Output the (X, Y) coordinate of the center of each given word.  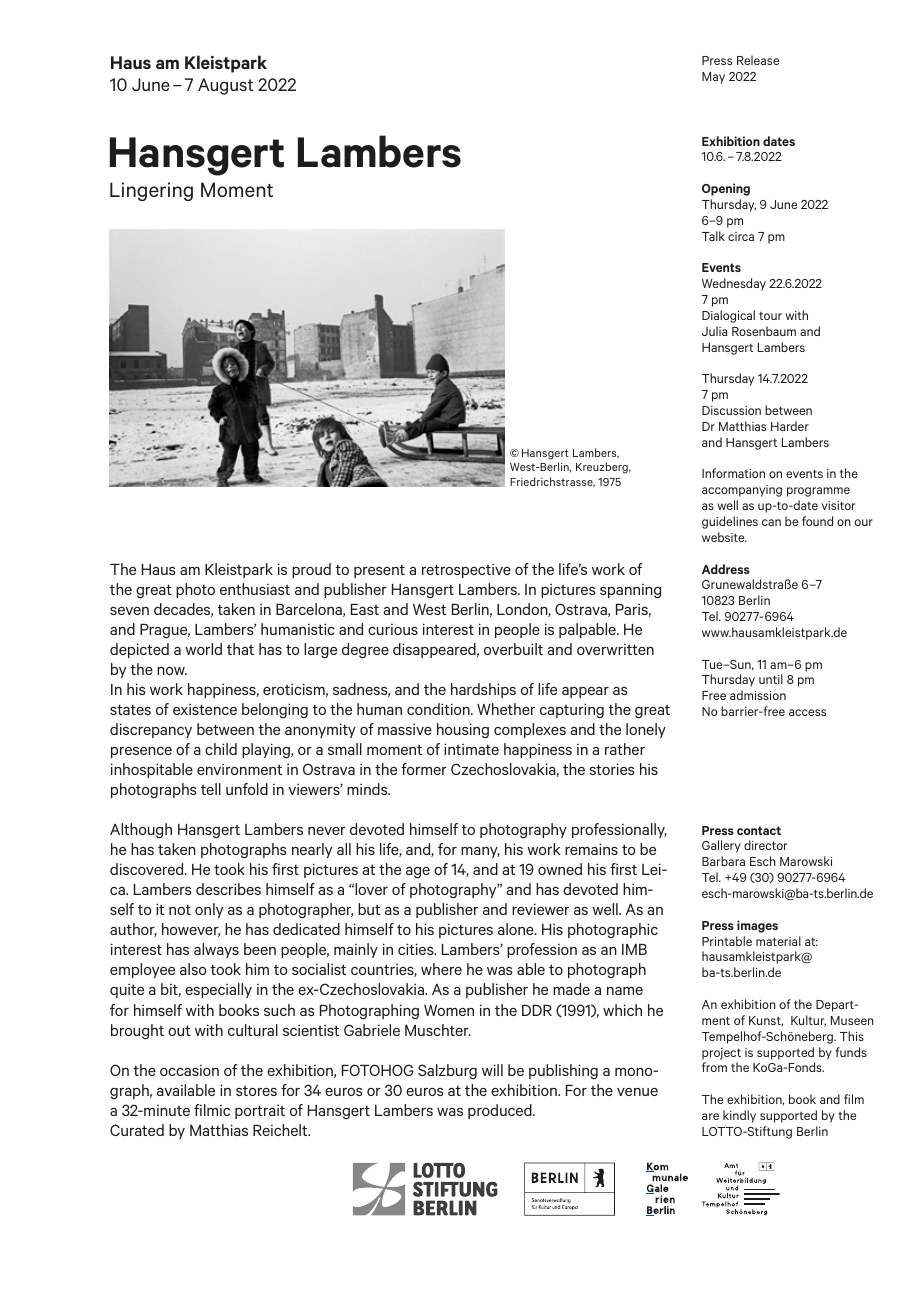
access (807, 712)
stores (256, 1091)
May (713, 78)
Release (758, 60)
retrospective (466, 570)
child (221, 749)
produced (501, 1111)
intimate (471, 749)
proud (311, 570)
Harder (790, 426)
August (225, 86)
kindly (739, 1116)
